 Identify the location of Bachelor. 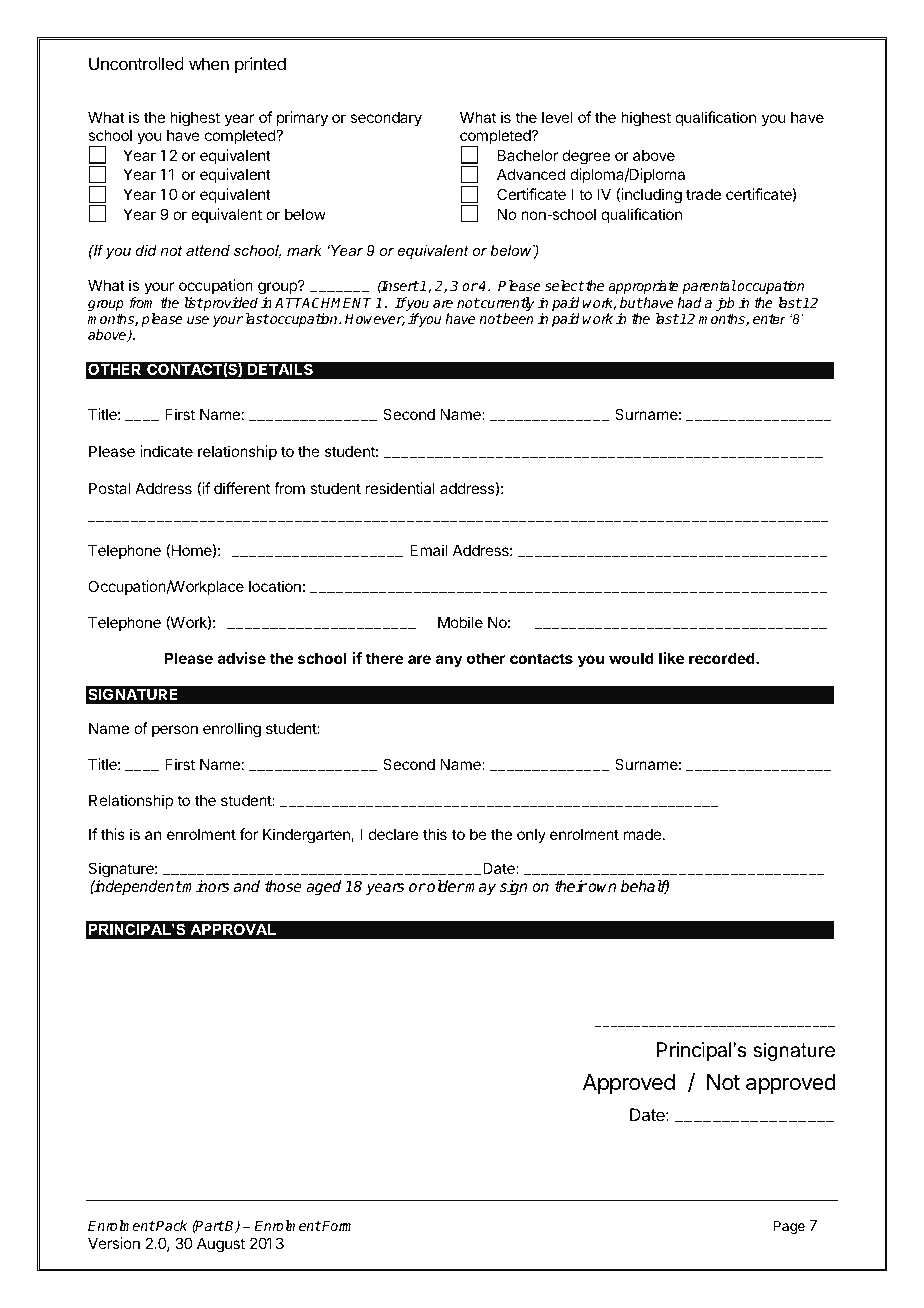
(528, 155).
